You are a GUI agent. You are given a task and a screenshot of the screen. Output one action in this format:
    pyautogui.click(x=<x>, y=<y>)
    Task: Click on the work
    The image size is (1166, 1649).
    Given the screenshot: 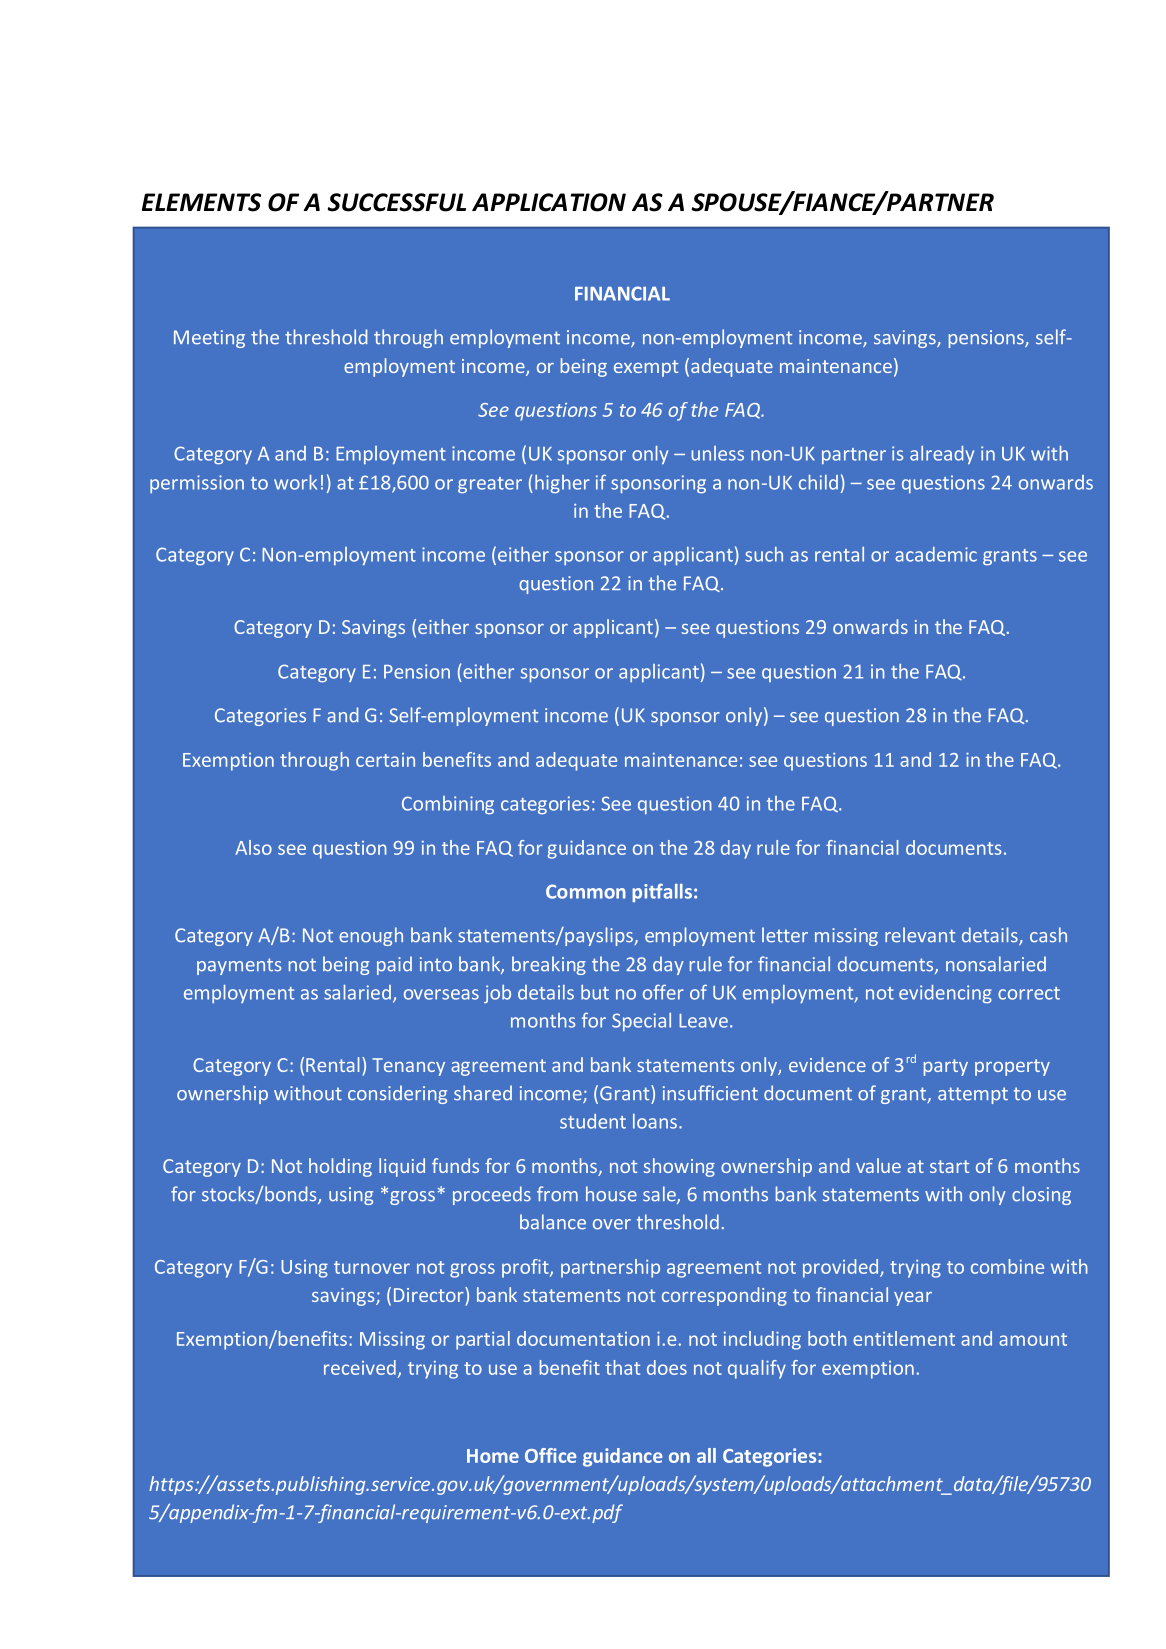 What is the action you would take?
    pyautogui.click(x=295, y=482)
